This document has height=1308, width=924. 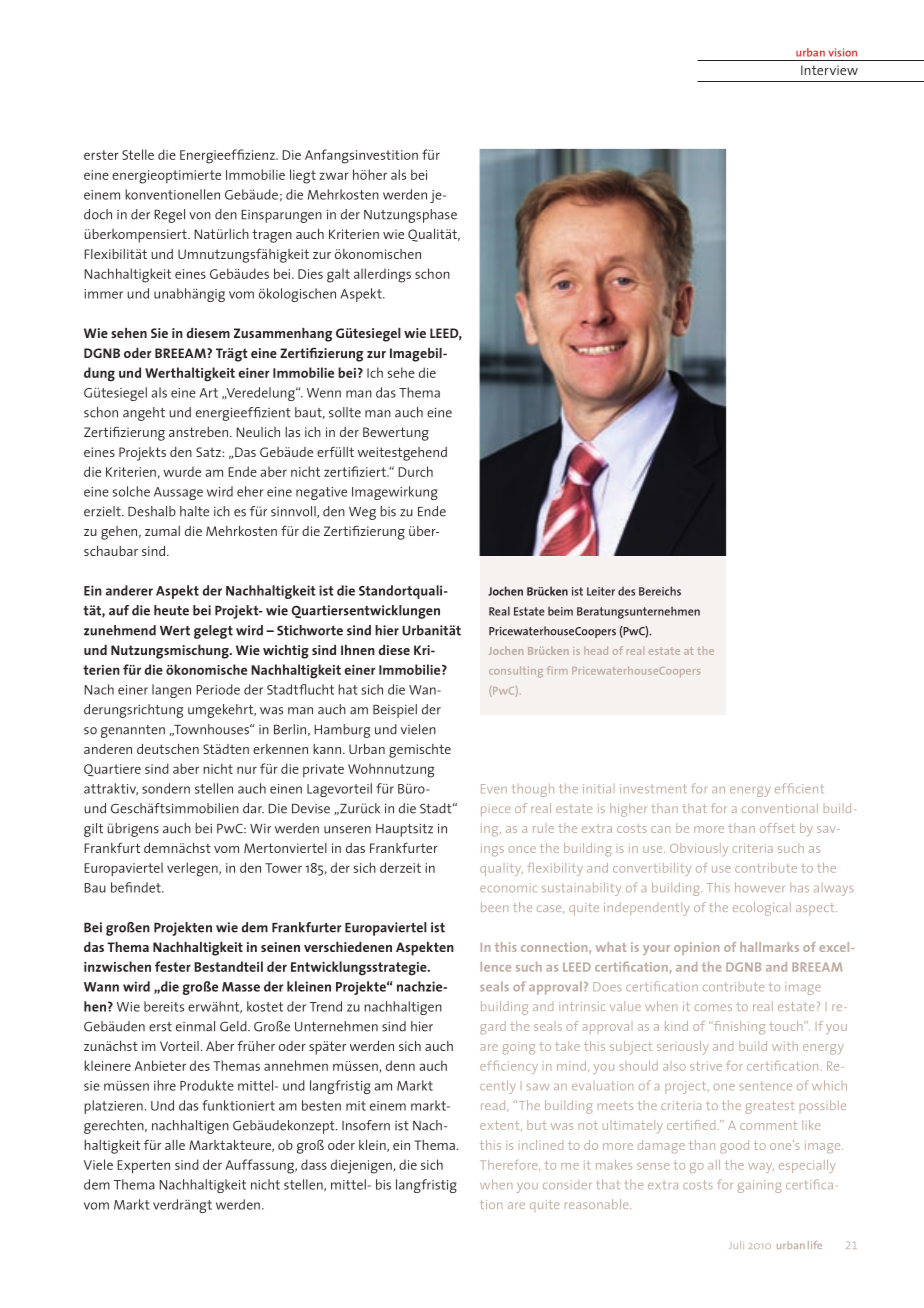 What do you see at coordinates (653, 788) in the document?
I see `INVESTMENT` at bounding box center [653, 788].
